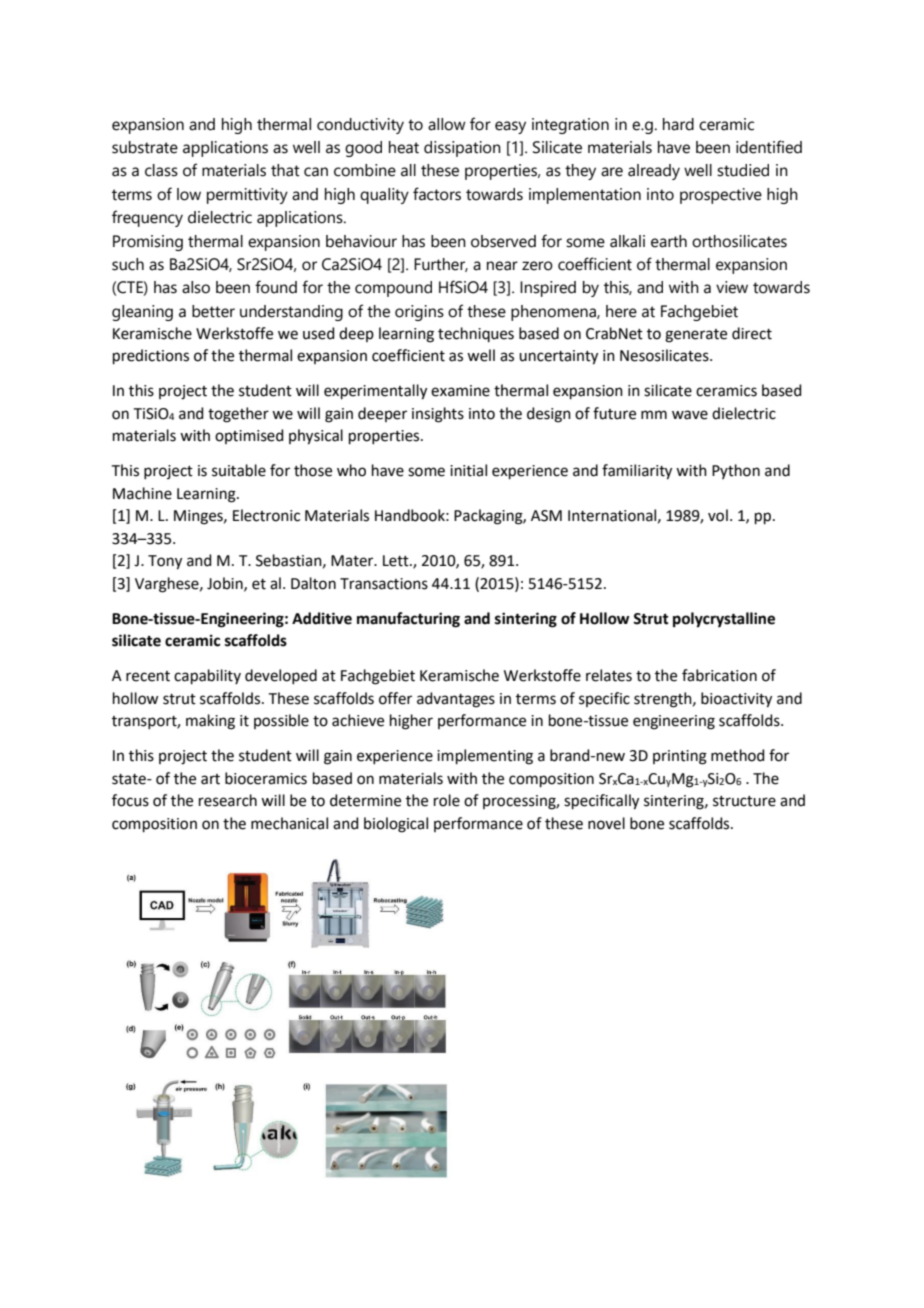 The image size is (924, 1308). Describe the element at coordinates (239, 470) in the image. I see `suitable` at that location.
